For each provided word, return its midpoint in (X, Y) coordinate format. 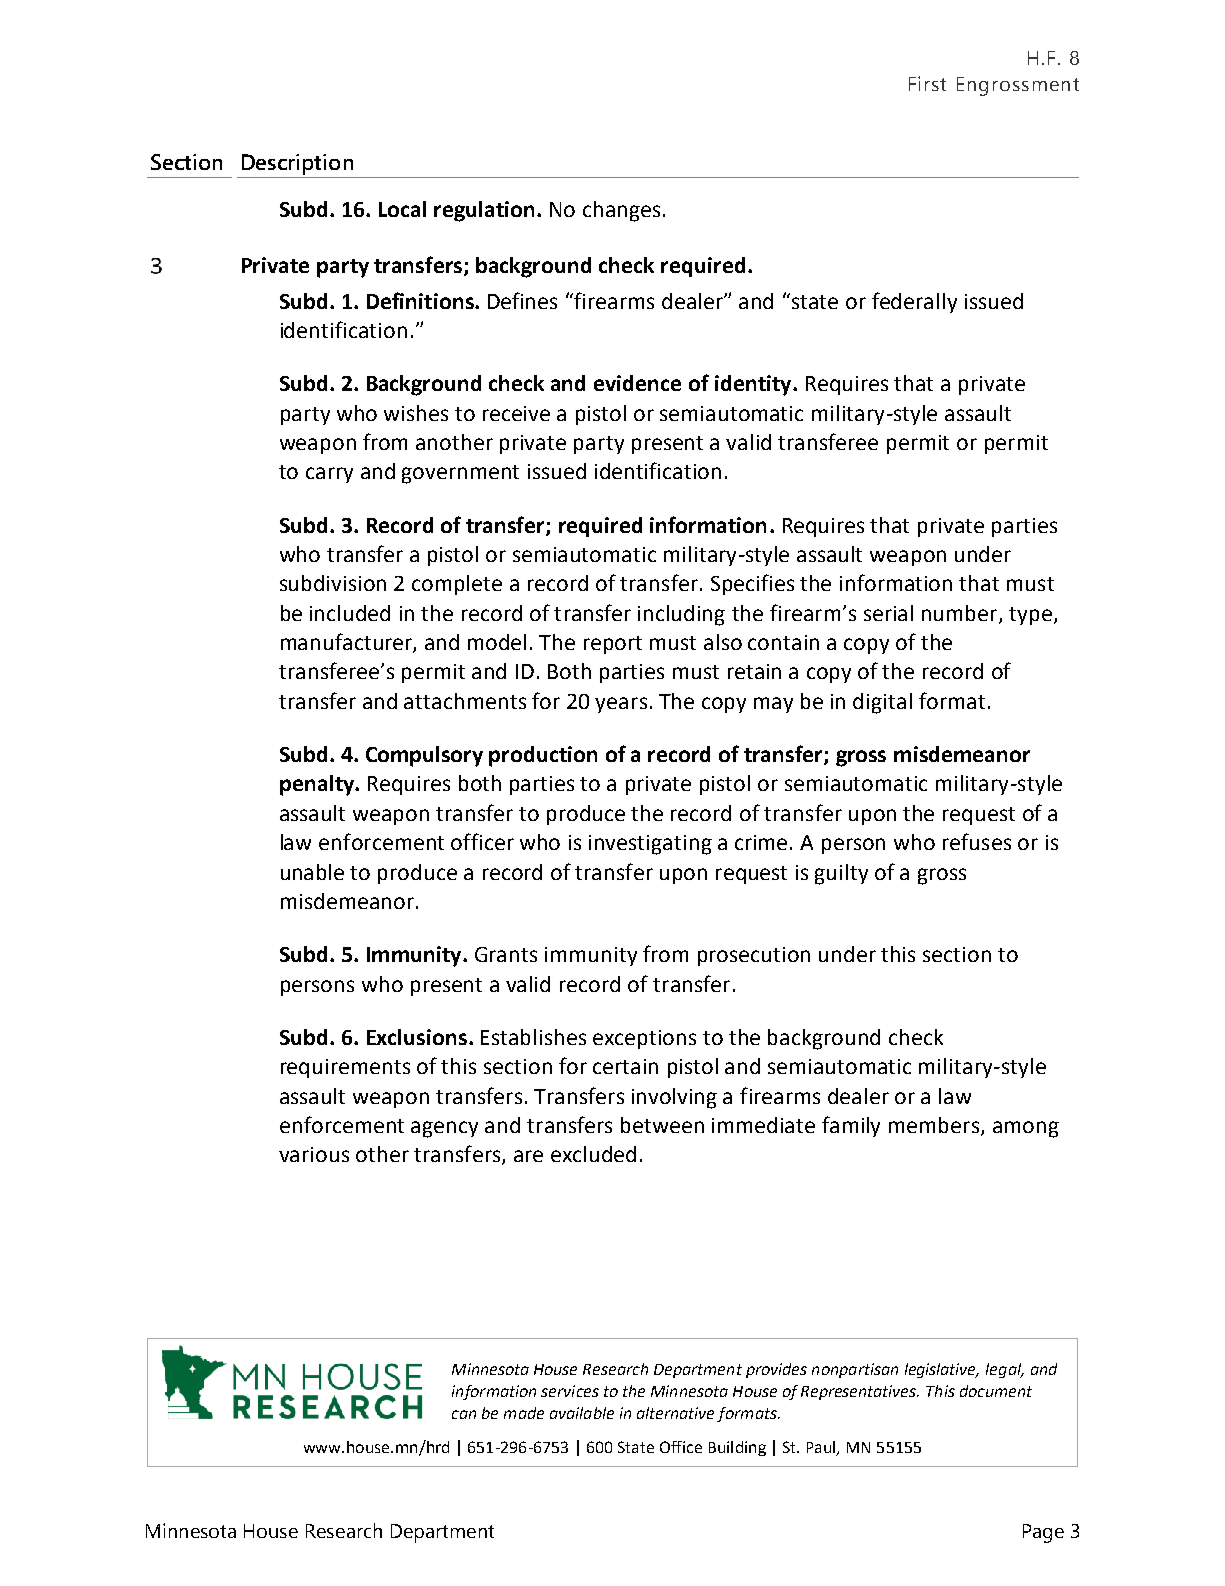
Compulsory (424, 756)
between (662, 1125)
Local (402, 209)
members (935, 1126)
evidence (637, 383)
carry (329, 475)
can (464, 1414)
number (961, 614)
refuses (977, 841)
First (927, 83)
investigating (650, 845)
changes (621, 211)
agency (444, 1129)
